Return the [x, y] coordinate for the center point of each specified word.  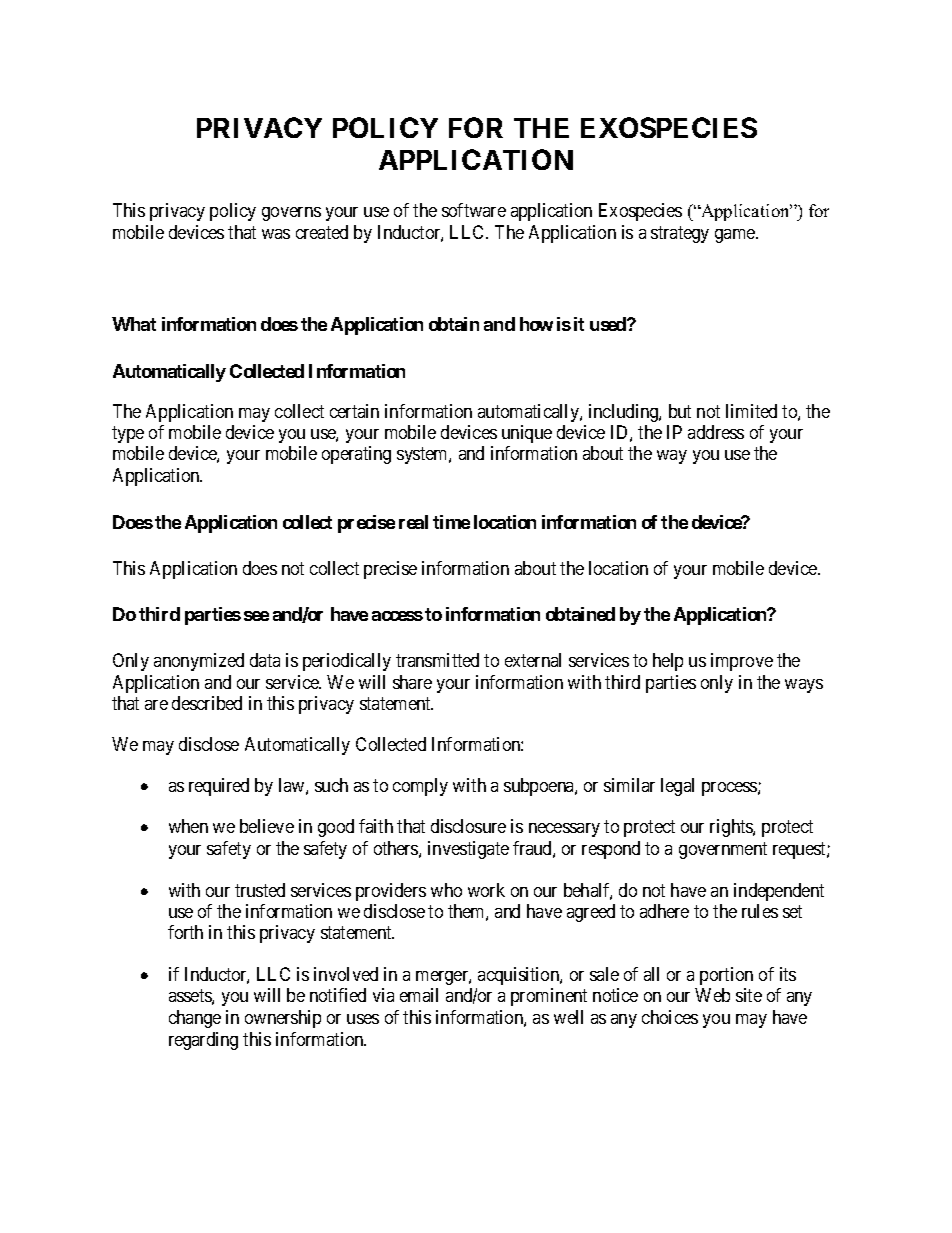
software [474, 210]
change [195, 1019]
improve [742, 662]
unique [527, 434]
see [256, 616]
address [716, 432]
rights [732, 828]
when [188, 826]
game [736, 236]
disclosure [468, 826]
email [419, 995]
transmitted [437, 660]
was [276, 234]
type [128, 434]
